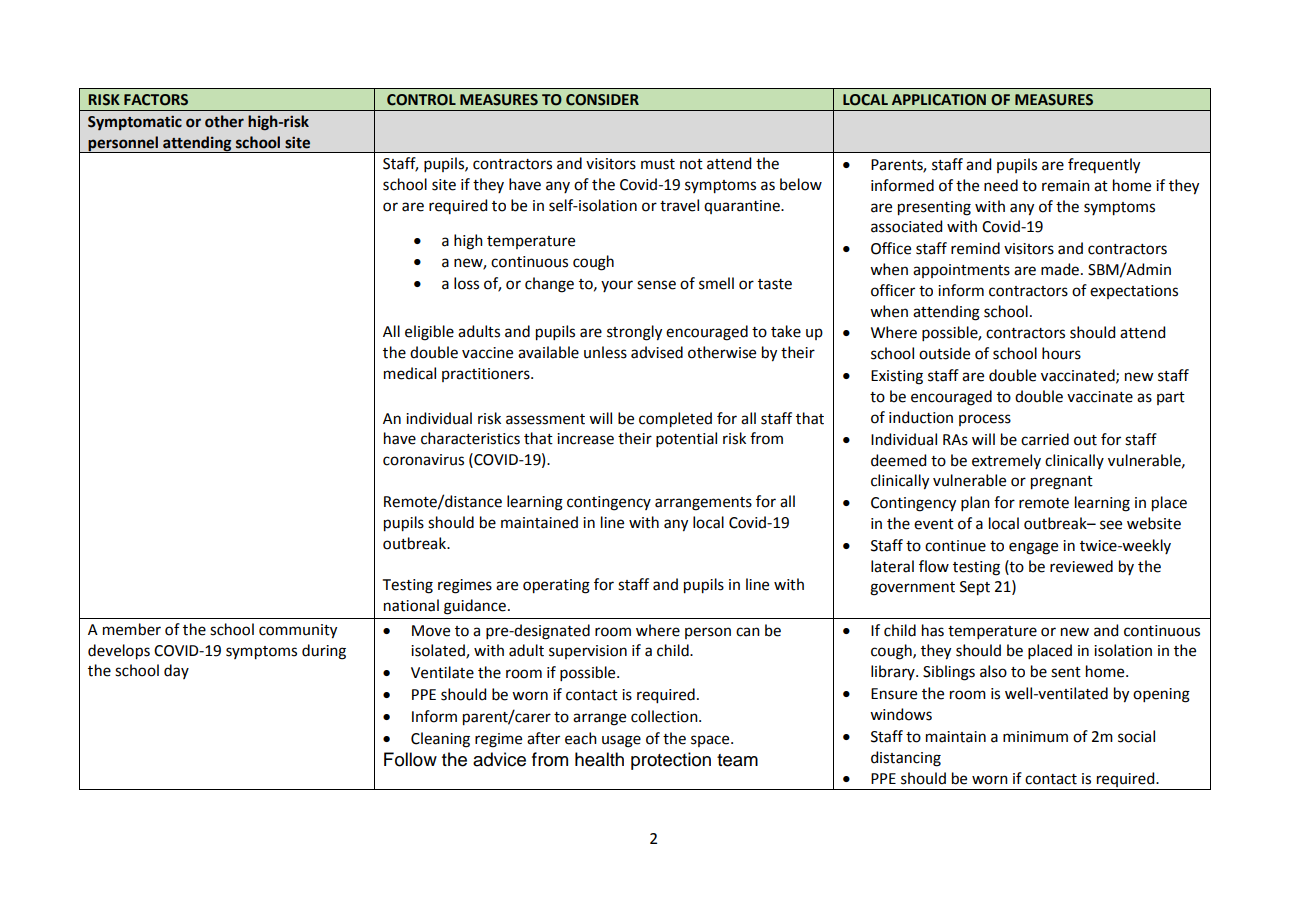 The width and height of the page is (1308, 924). I want to click on operating, so click(556, 586).
